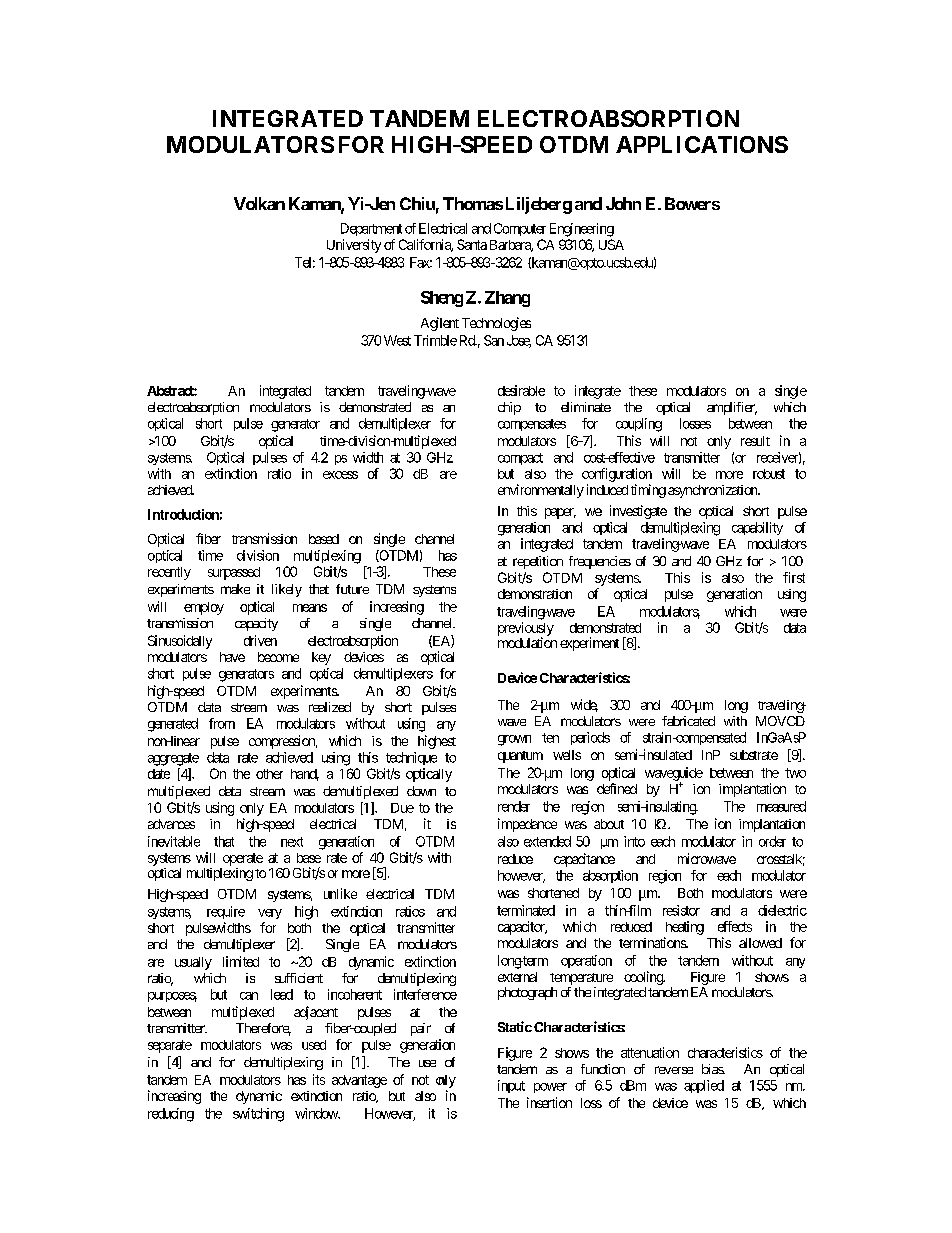 The width and height of the screenshot is (952, 1233). I want to click on University, so click(354, 246).
